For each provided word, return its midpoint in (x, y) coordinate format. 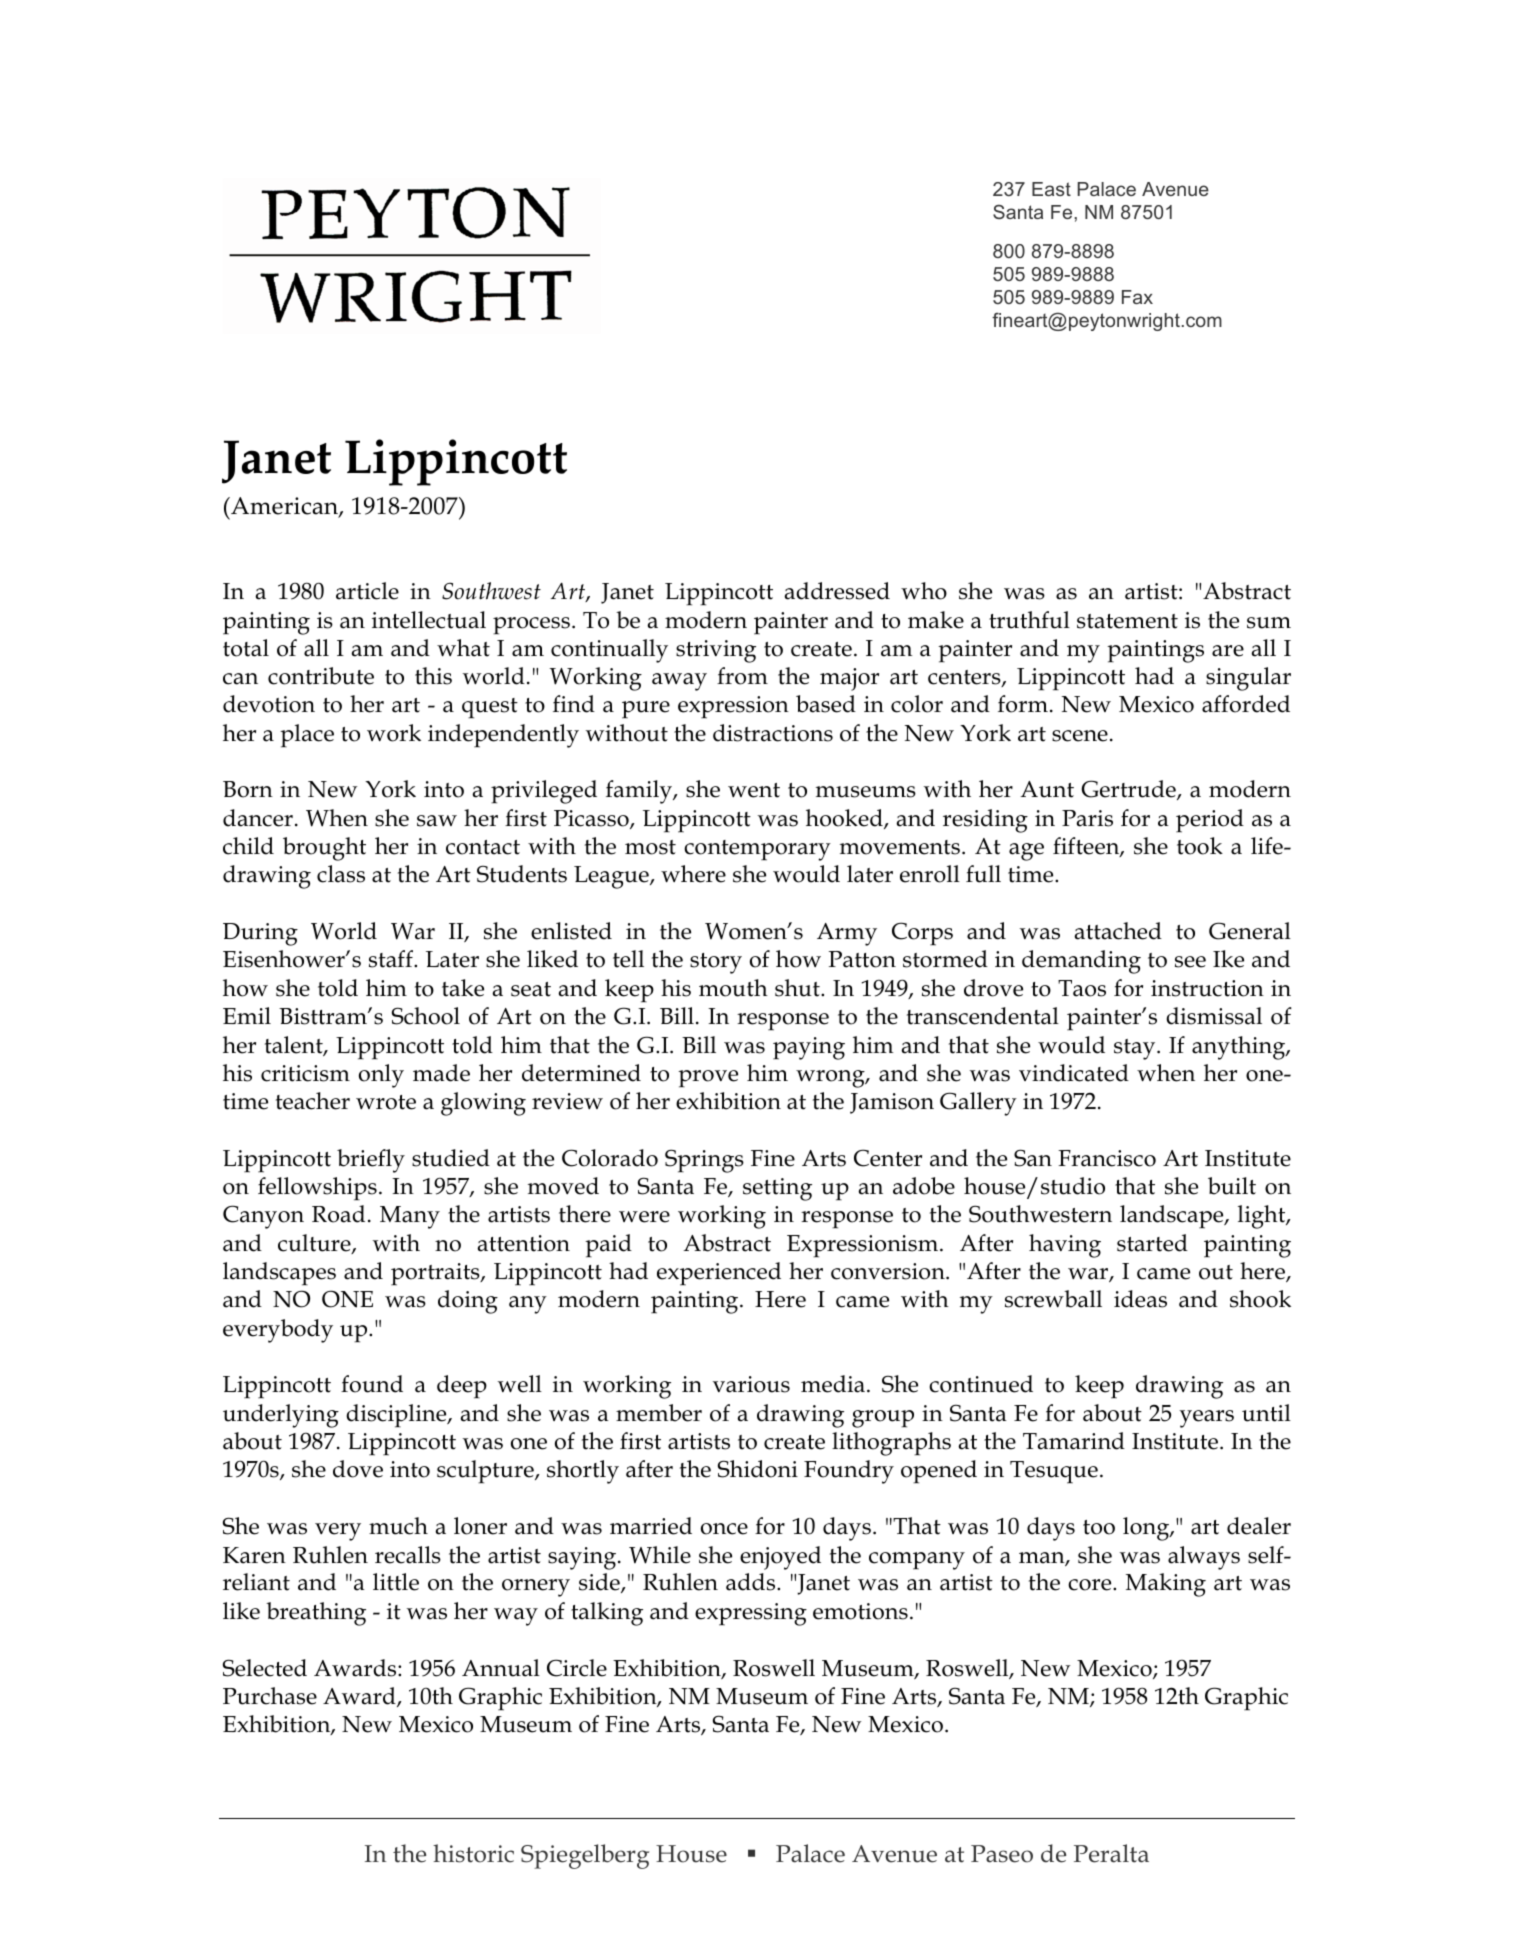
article (367, 591)
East (1051, 189)
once (724, 1529)
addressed (837, 591)
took (1200, 846)
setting (777, 1189)
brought (324, 849)
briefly (371, 1161)
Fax (1137, 297)
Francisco (1107, 1158)
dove (358, 1469)
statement (1127, 621)
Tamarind (1074, 1441)
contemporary (757, 850)
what (463, 648)
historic (473, 1853)
